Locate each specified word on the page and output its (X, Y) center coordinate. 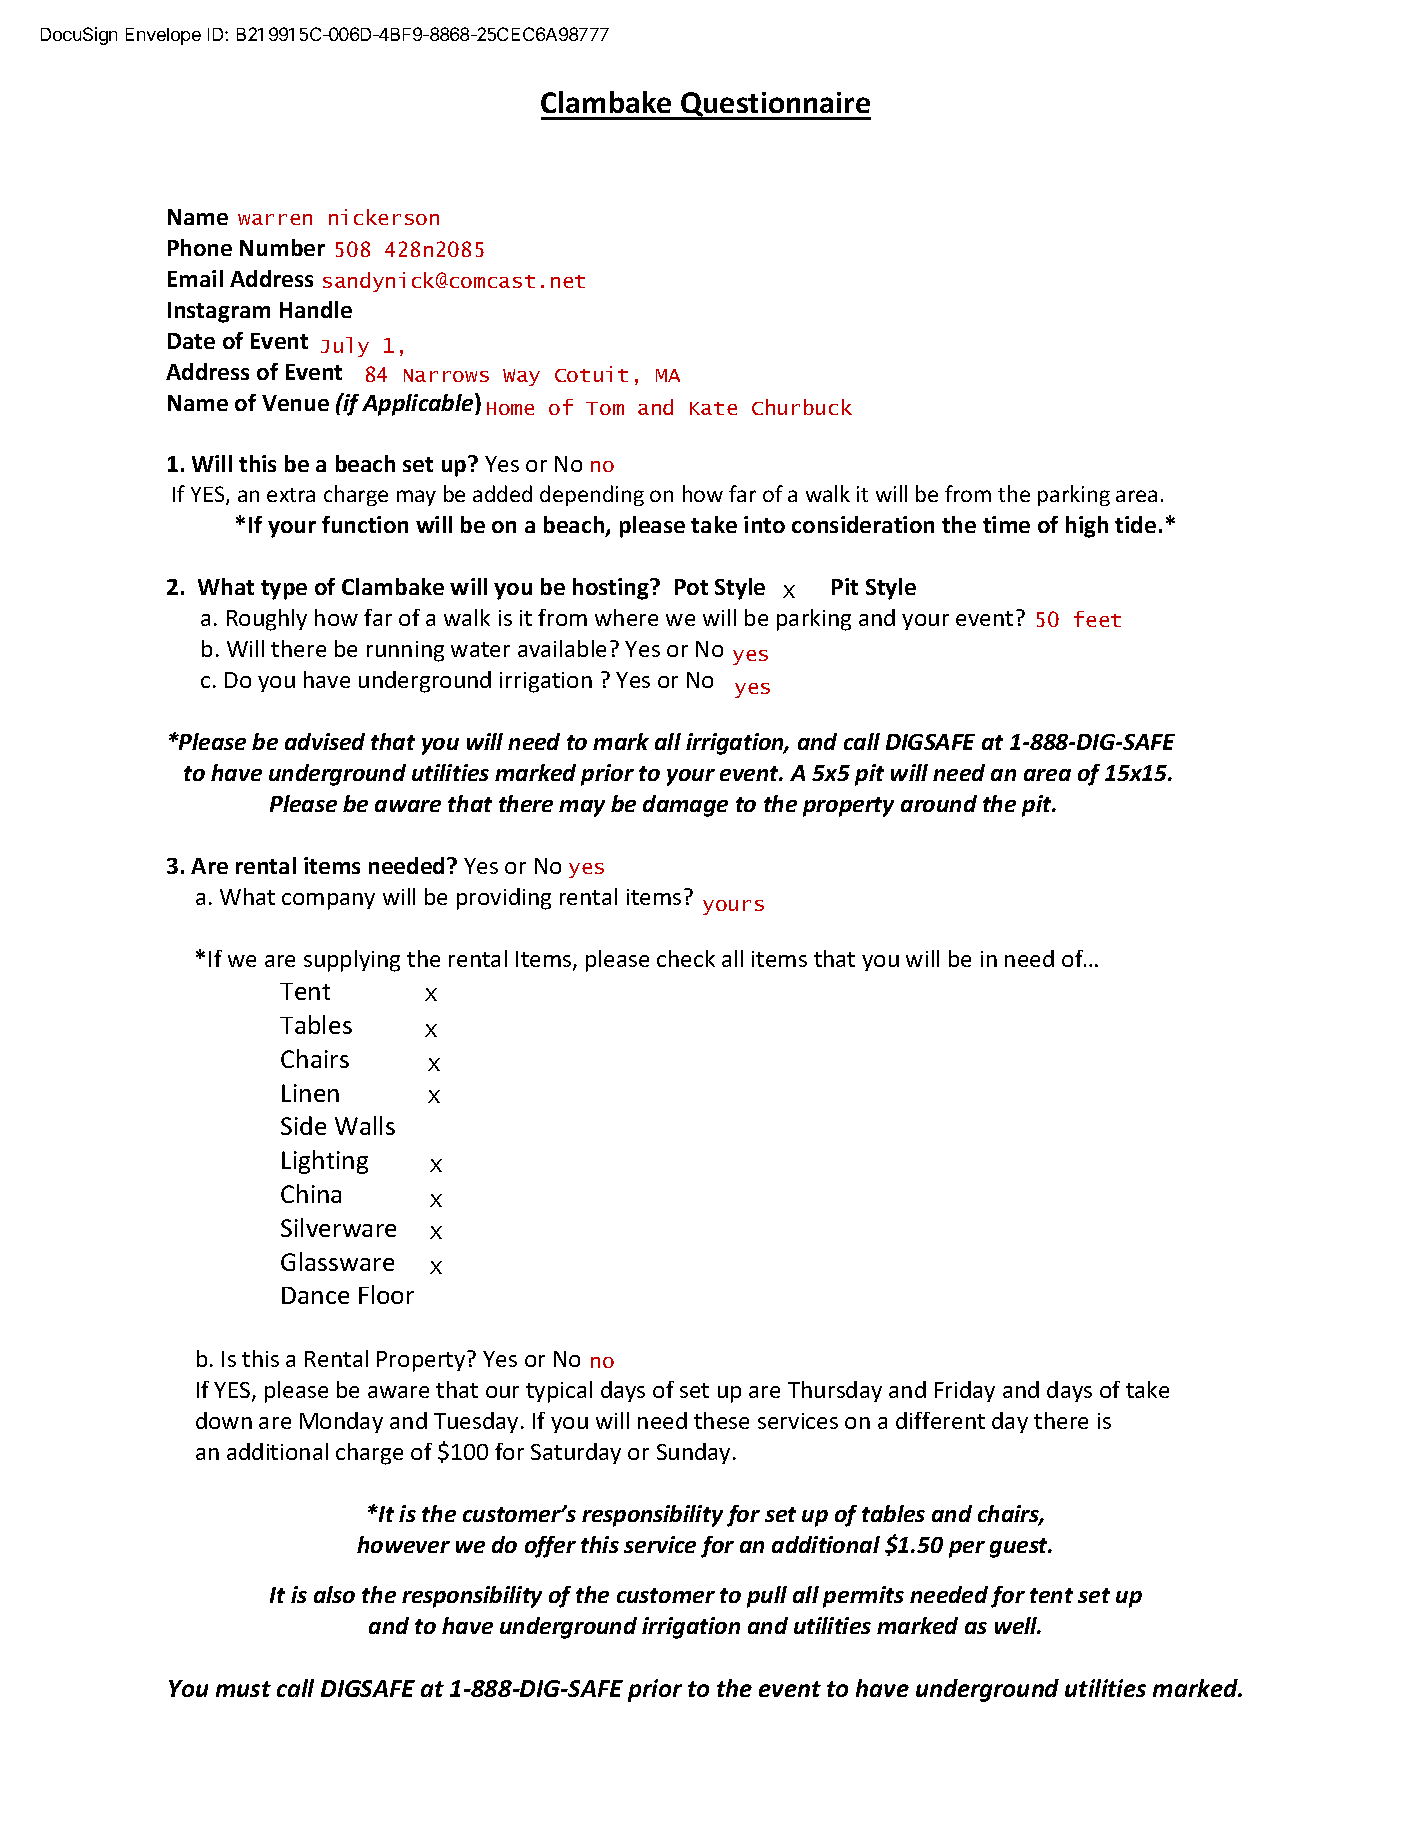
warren (275, 219)
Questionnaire (775, 106)
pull (767, 1597)
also (334, 1594)
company (328, 901)
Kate (713, 408)
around (939, 803)
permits (863, 1597)
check (686, 958)
